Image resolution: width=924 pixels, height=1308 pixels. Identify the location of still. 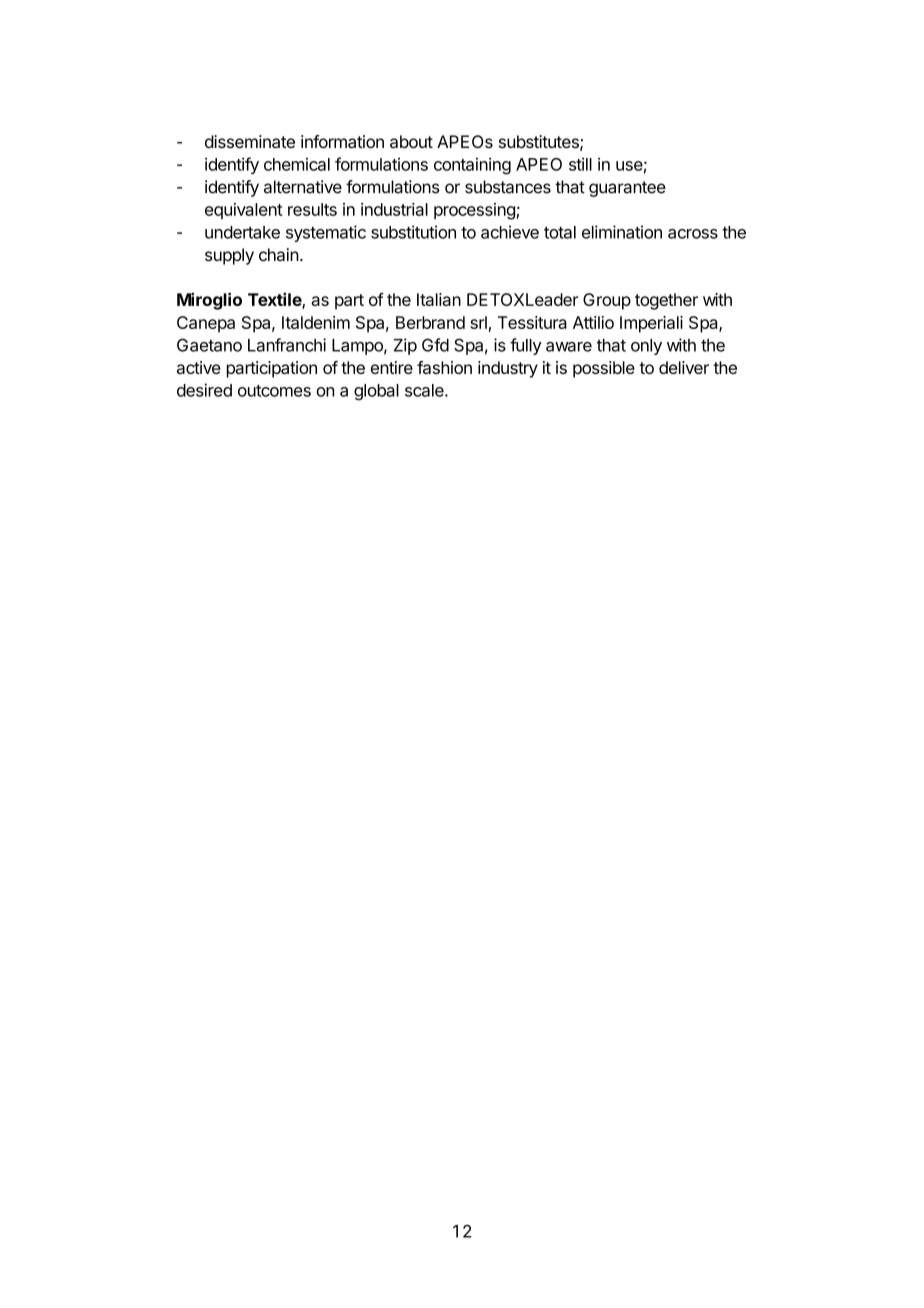
(580, 164).
